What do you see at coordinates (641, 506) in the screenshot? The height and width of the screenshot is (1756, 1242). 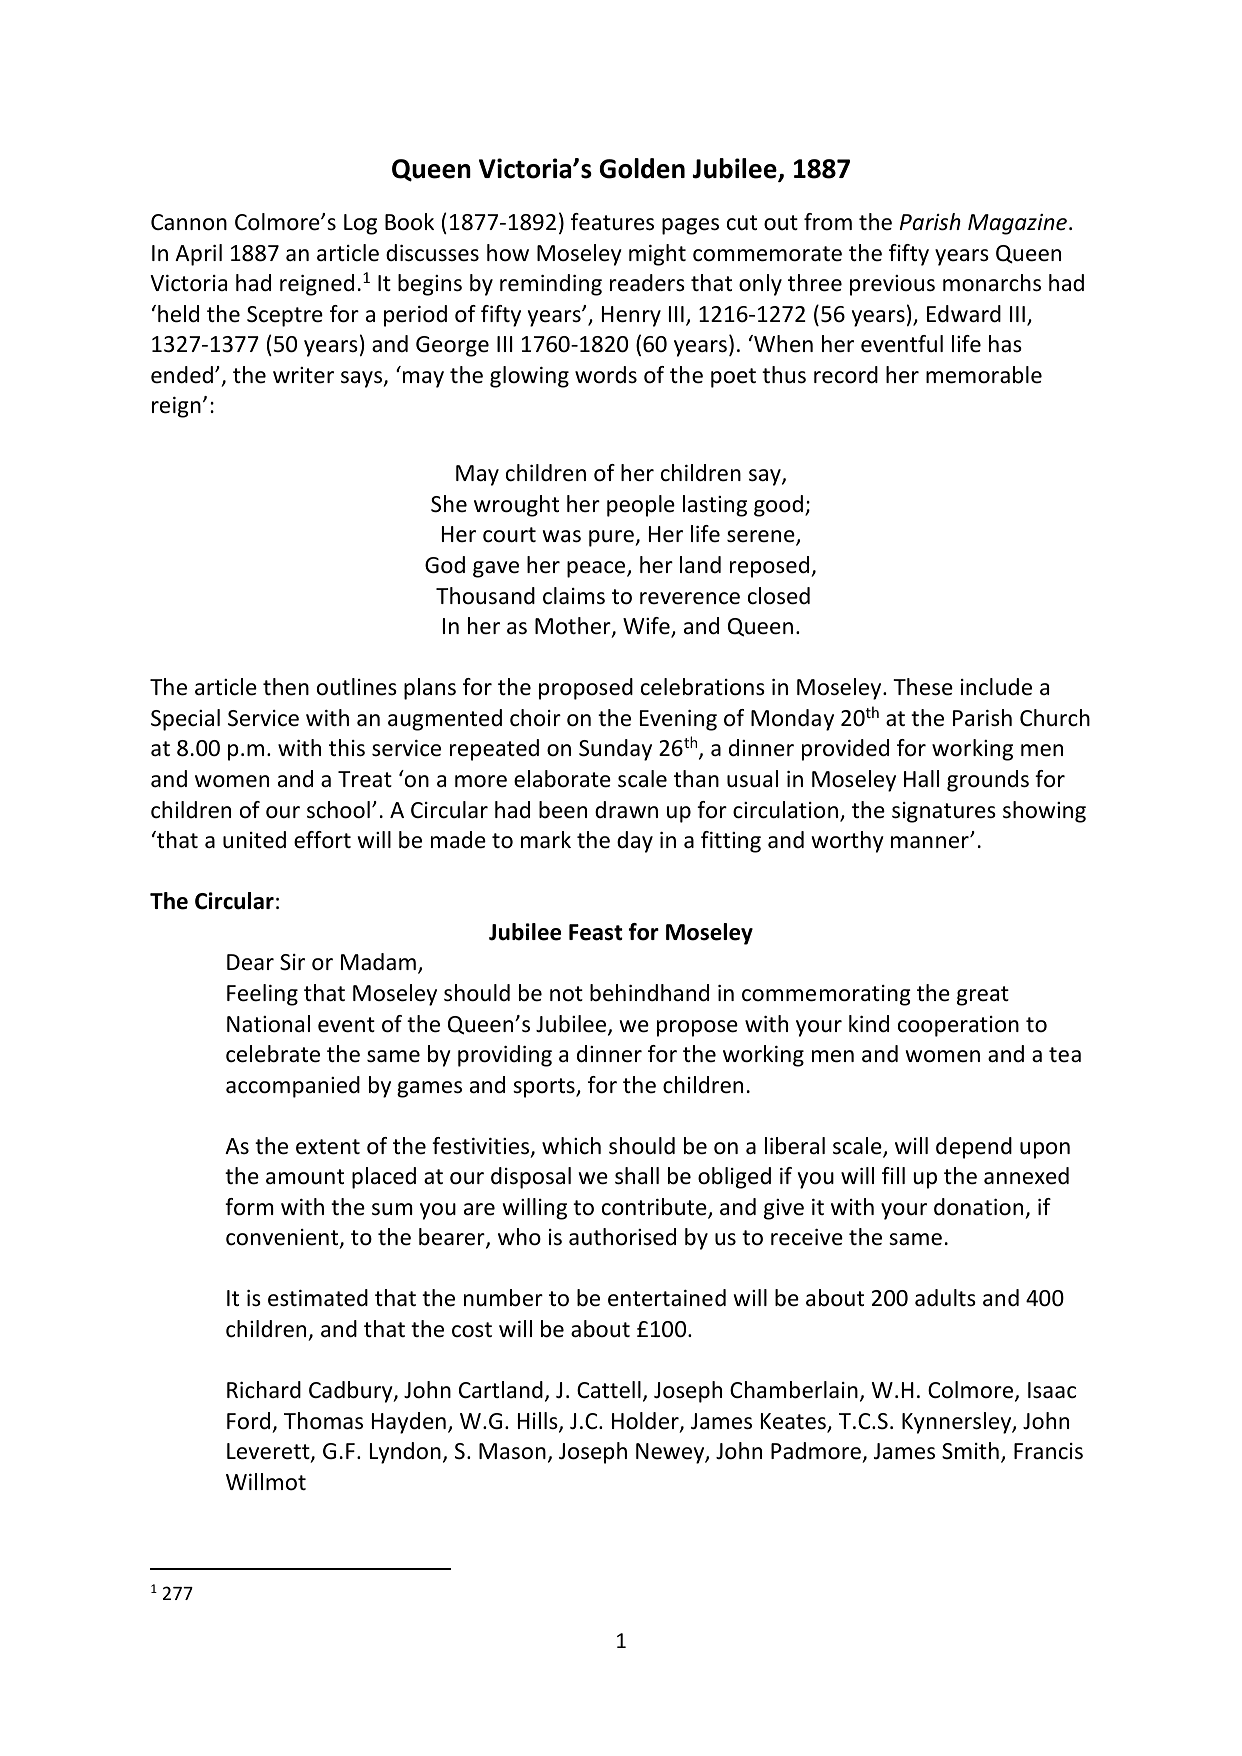 I see `people` at bounding box center [641, 506].
